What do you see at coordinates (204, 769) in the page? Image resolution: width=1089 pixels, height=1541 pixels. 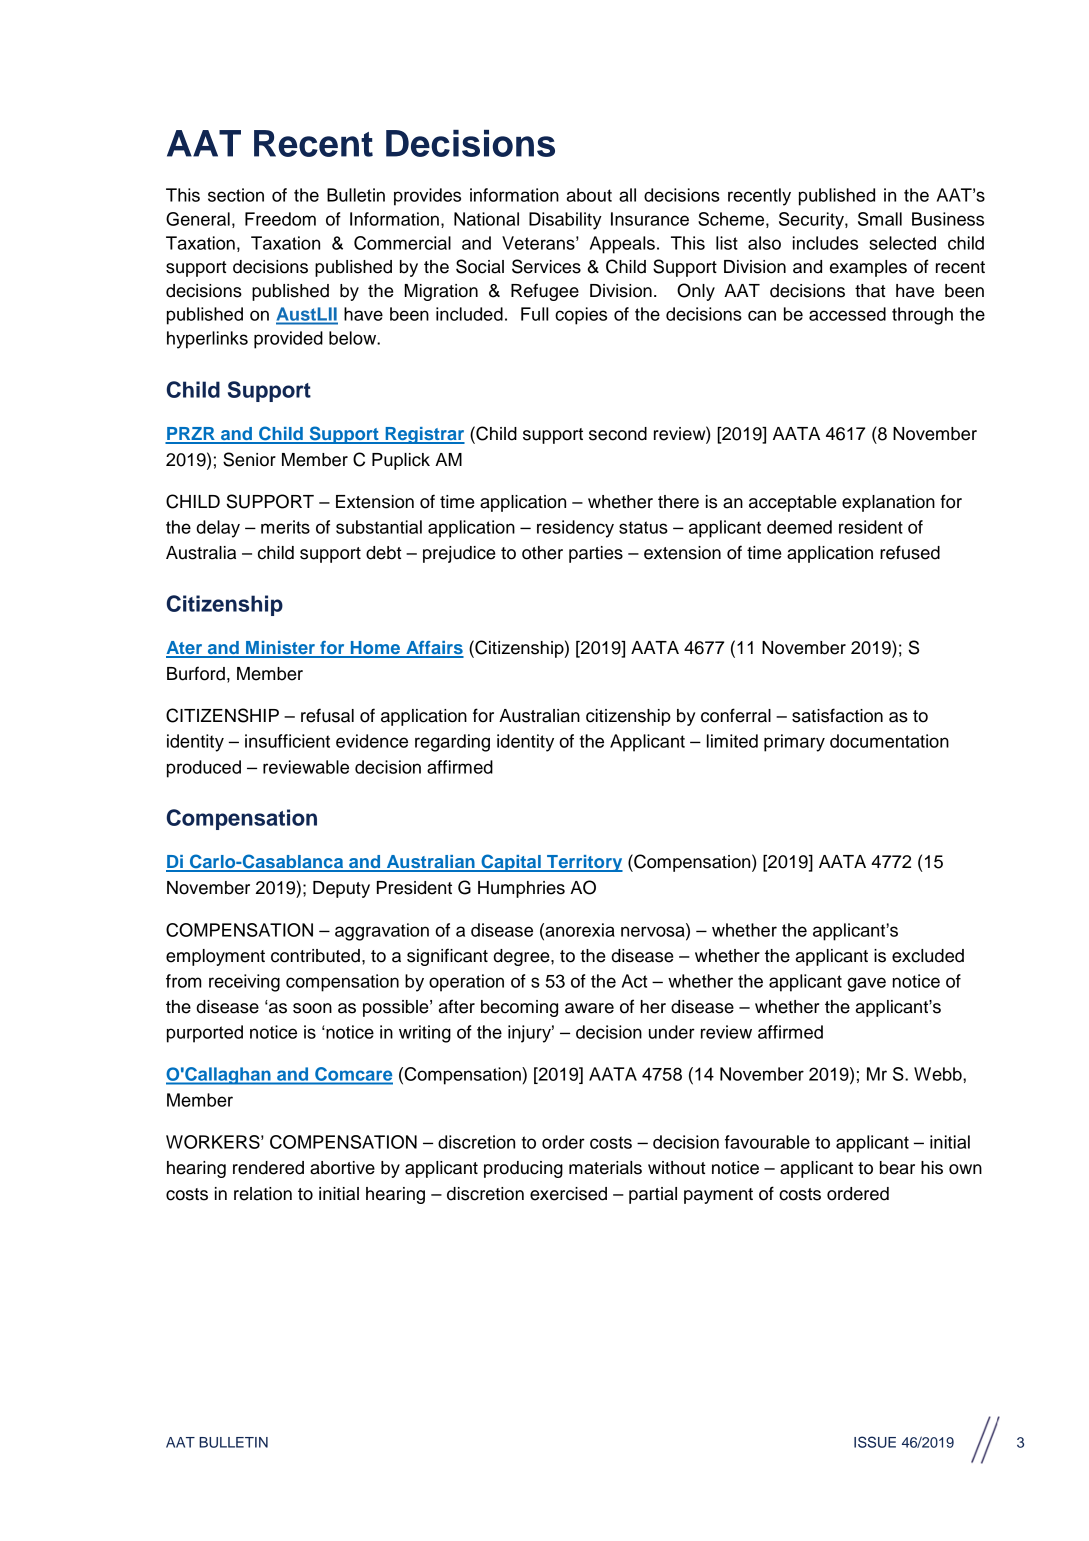 I see `produced` at bounding box center [204, 769].
